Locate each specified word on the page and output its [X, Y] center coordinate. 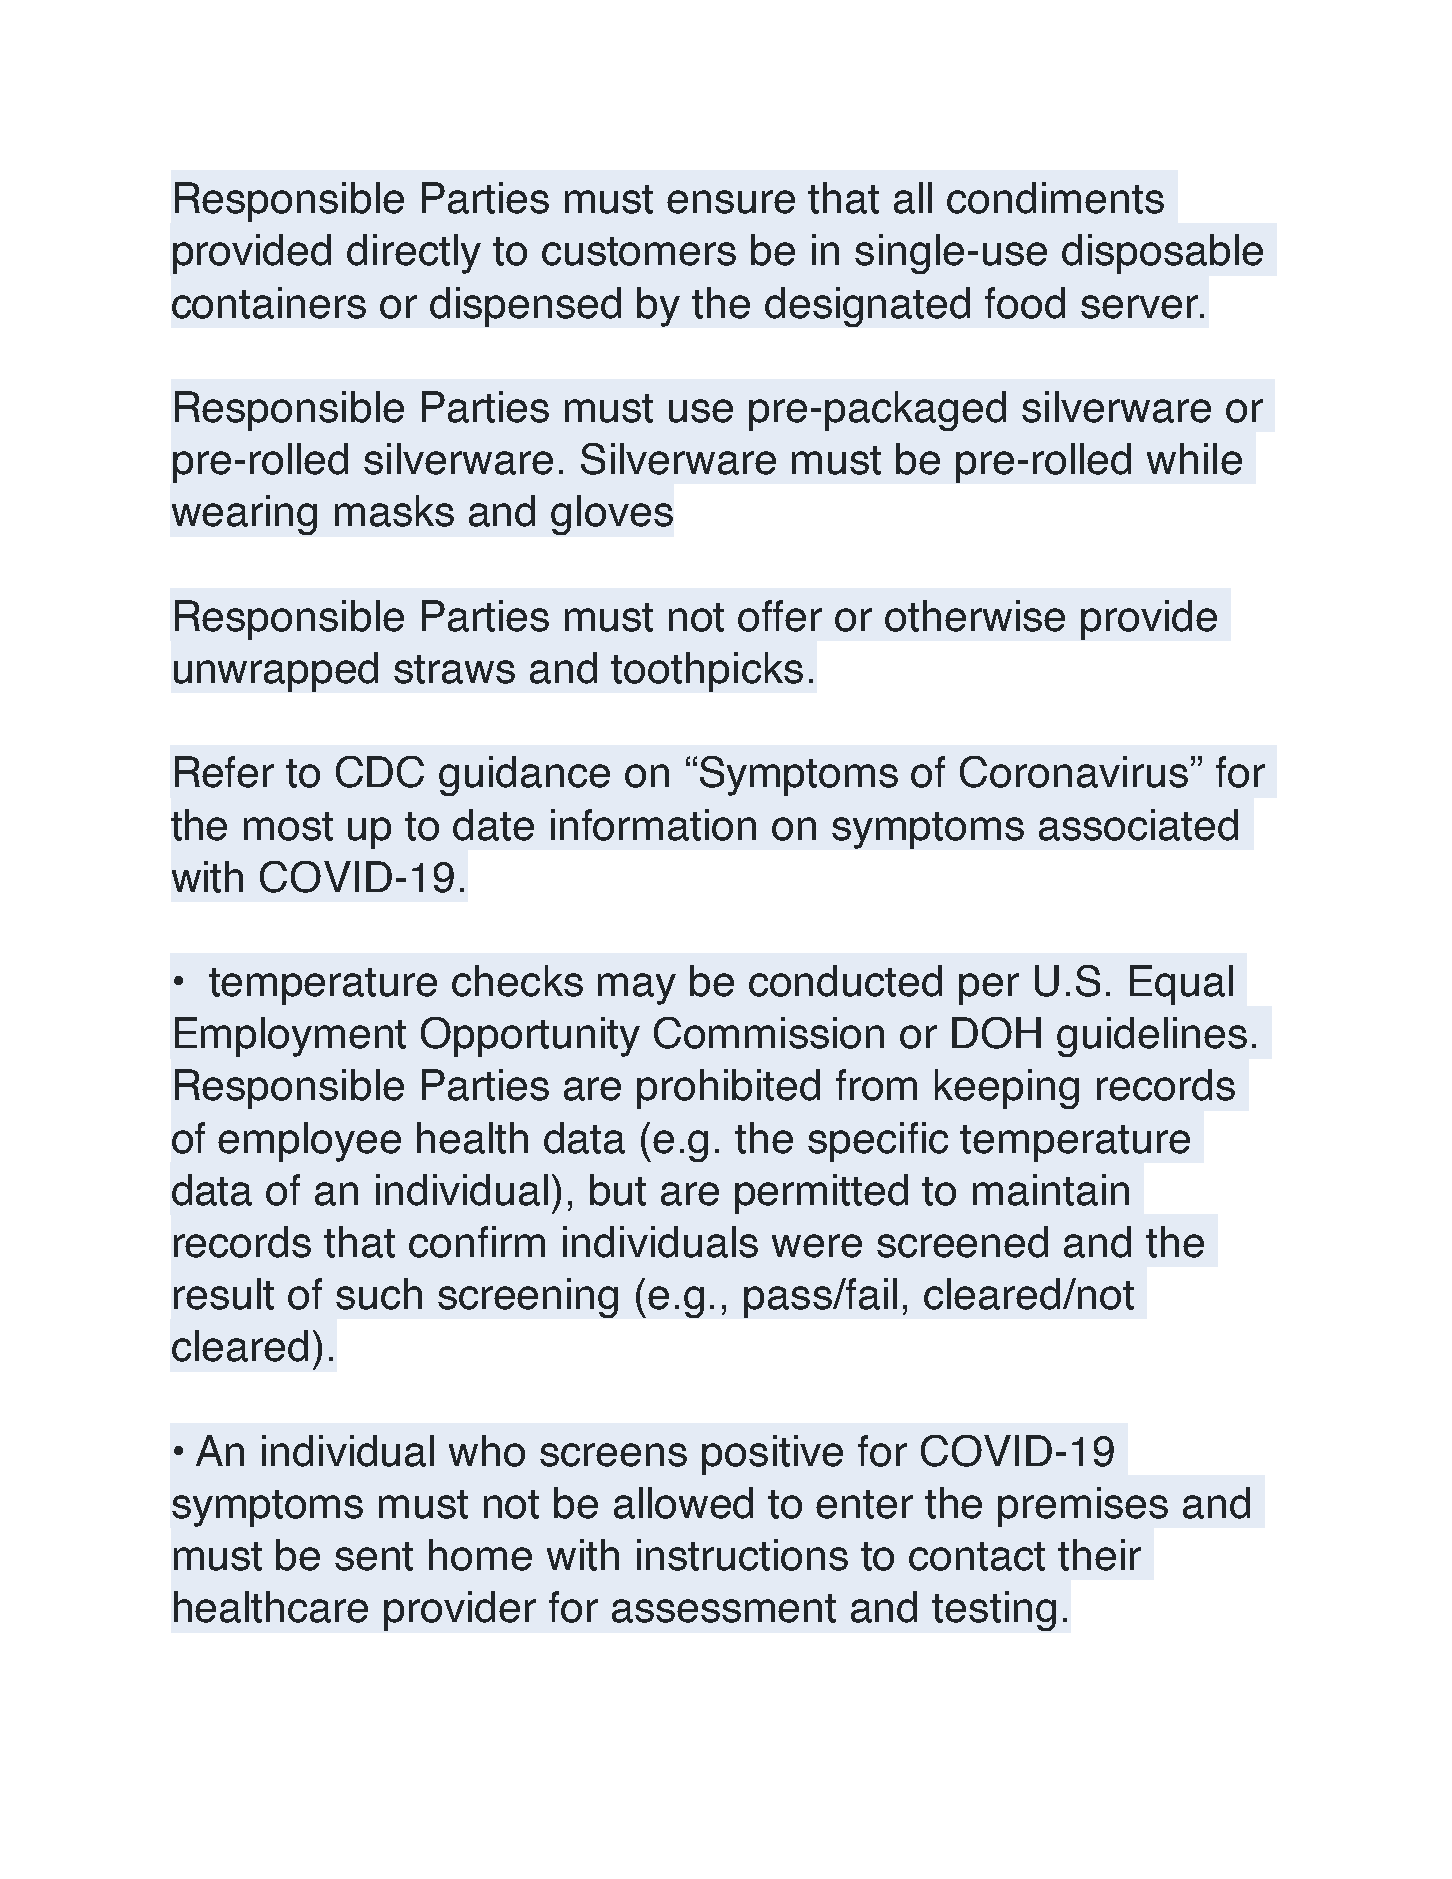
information [653, 825]
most [288, 826]
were [817, 1246]
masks [394, 511]
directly [414, 254]
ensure [731, 202]
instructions [742, 1555]
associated [1138, 825]
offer [780, 616]
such [379, 1294]
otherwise [975, 616]
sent [374, 1556]
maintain [1051, 1190]
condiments [1055, 198]
